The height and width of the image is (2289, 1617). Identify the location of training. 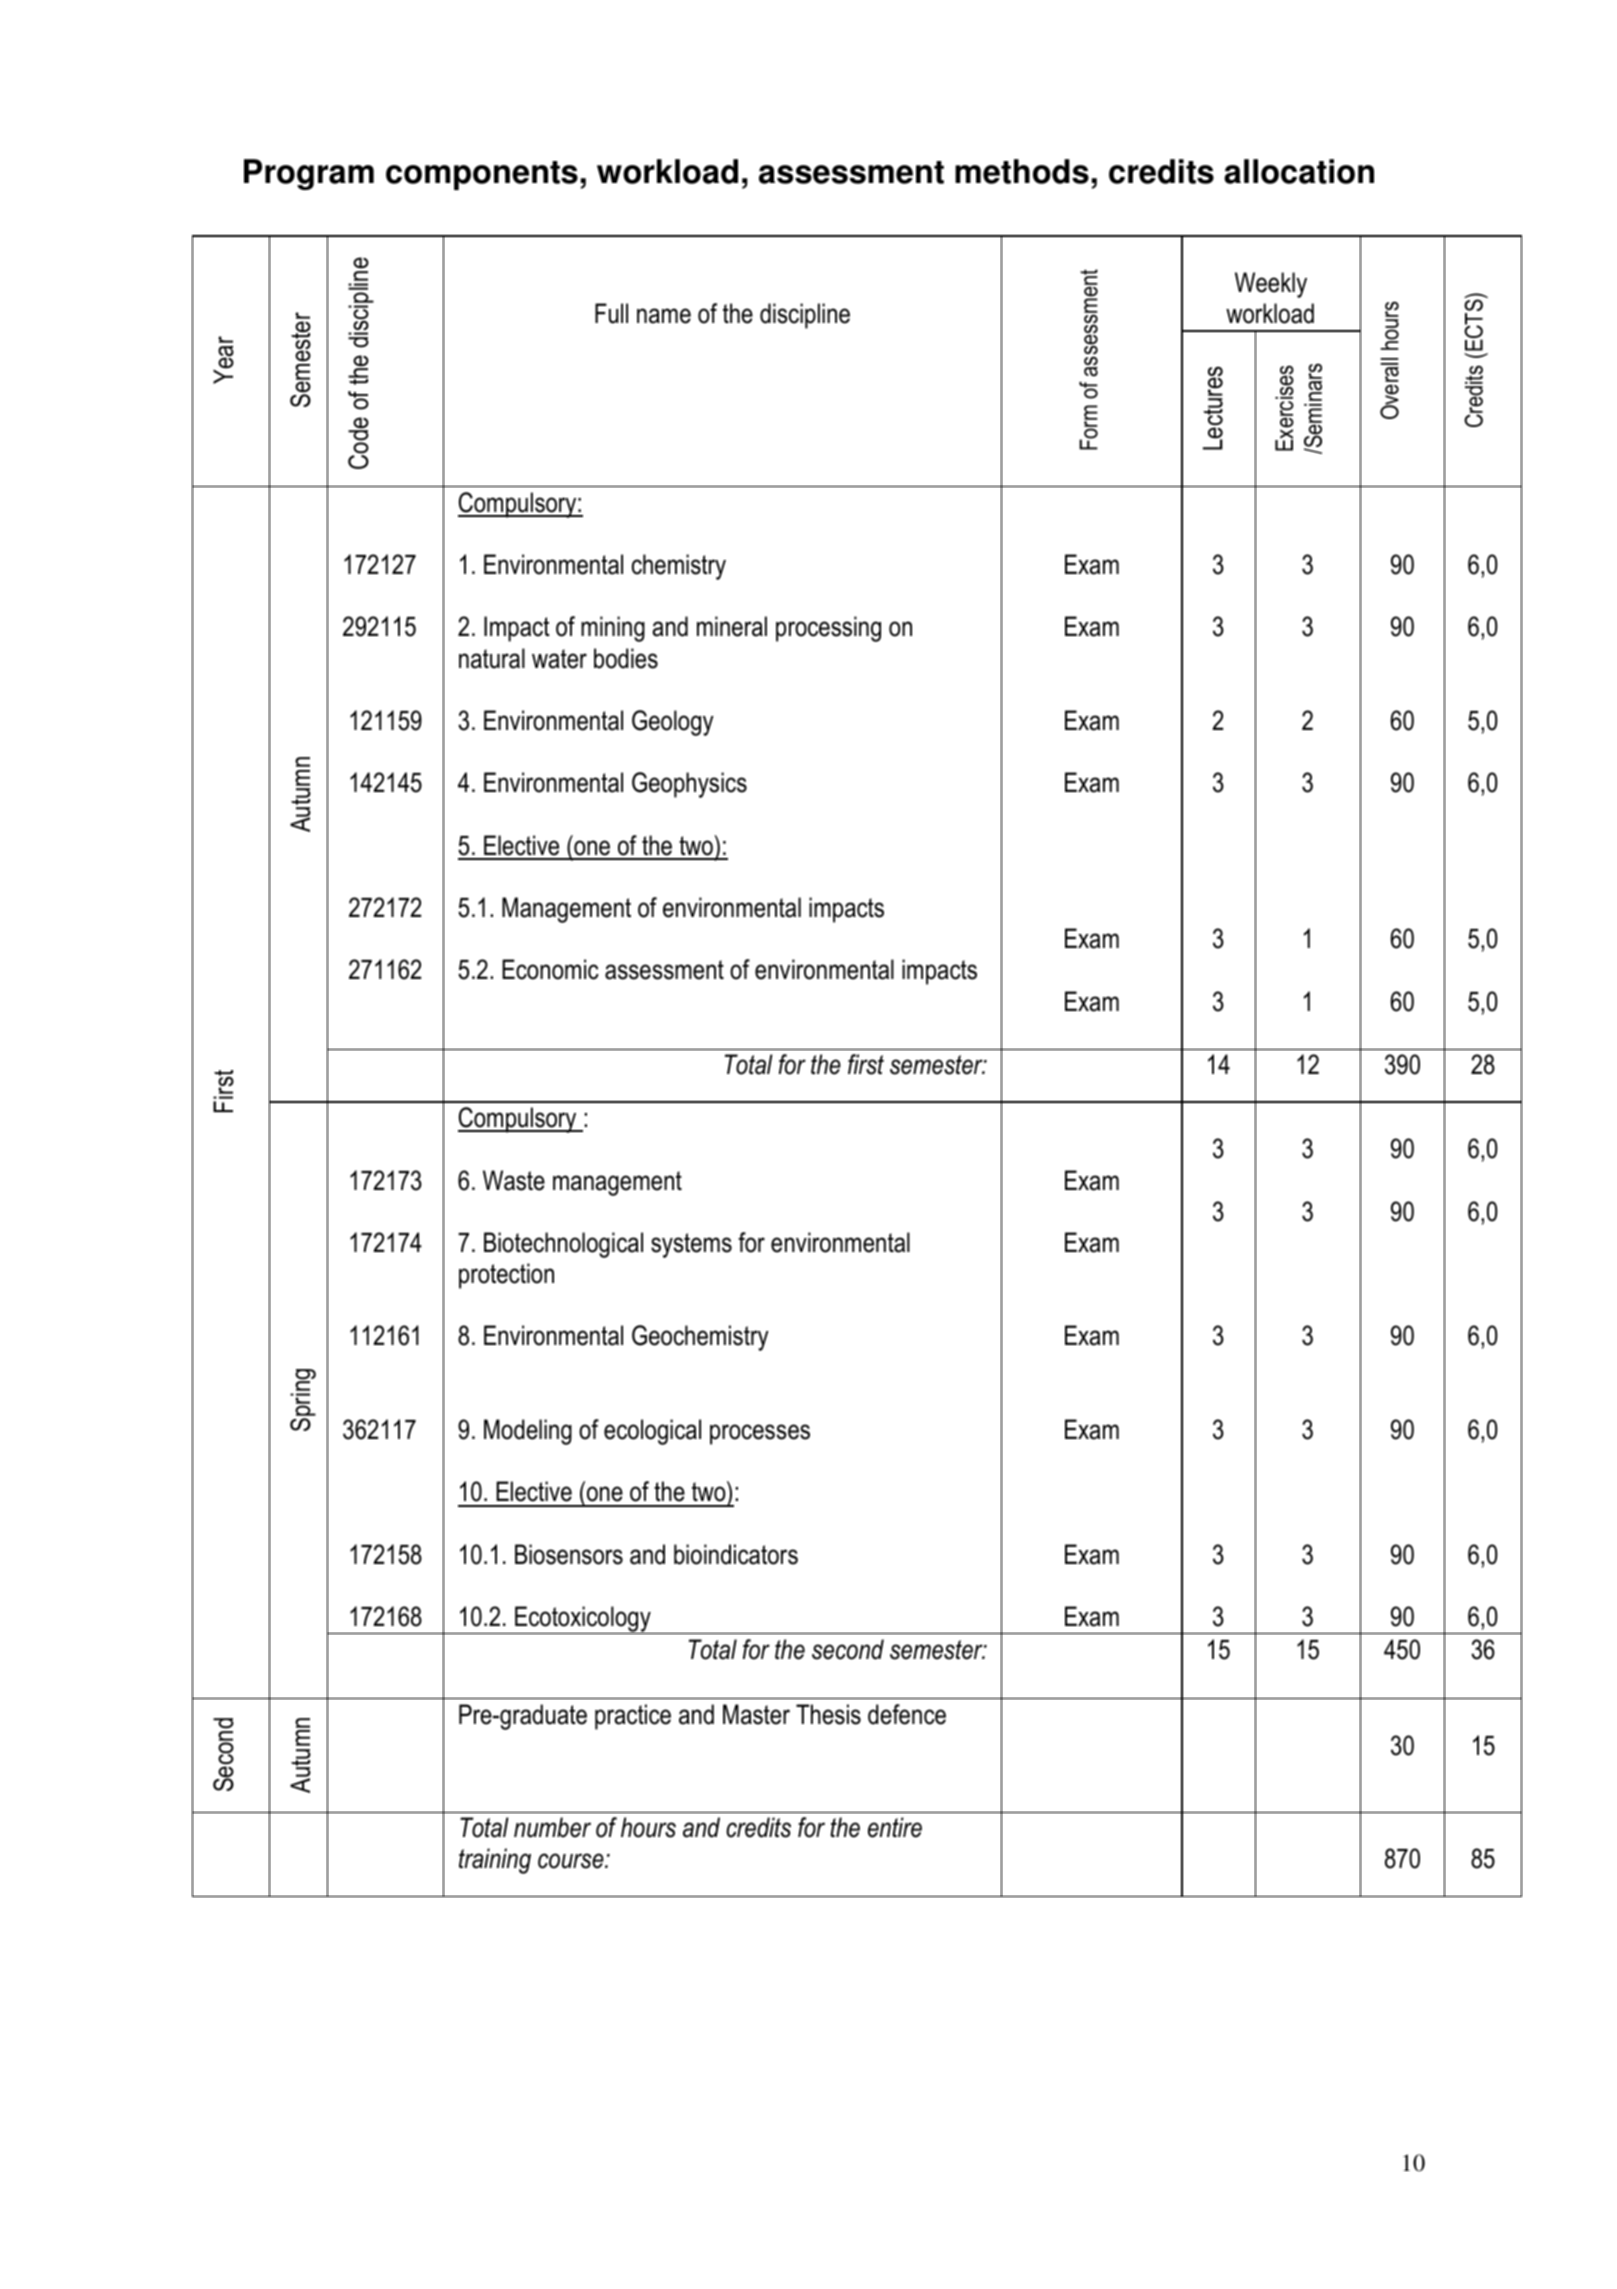
(495, 1861).
